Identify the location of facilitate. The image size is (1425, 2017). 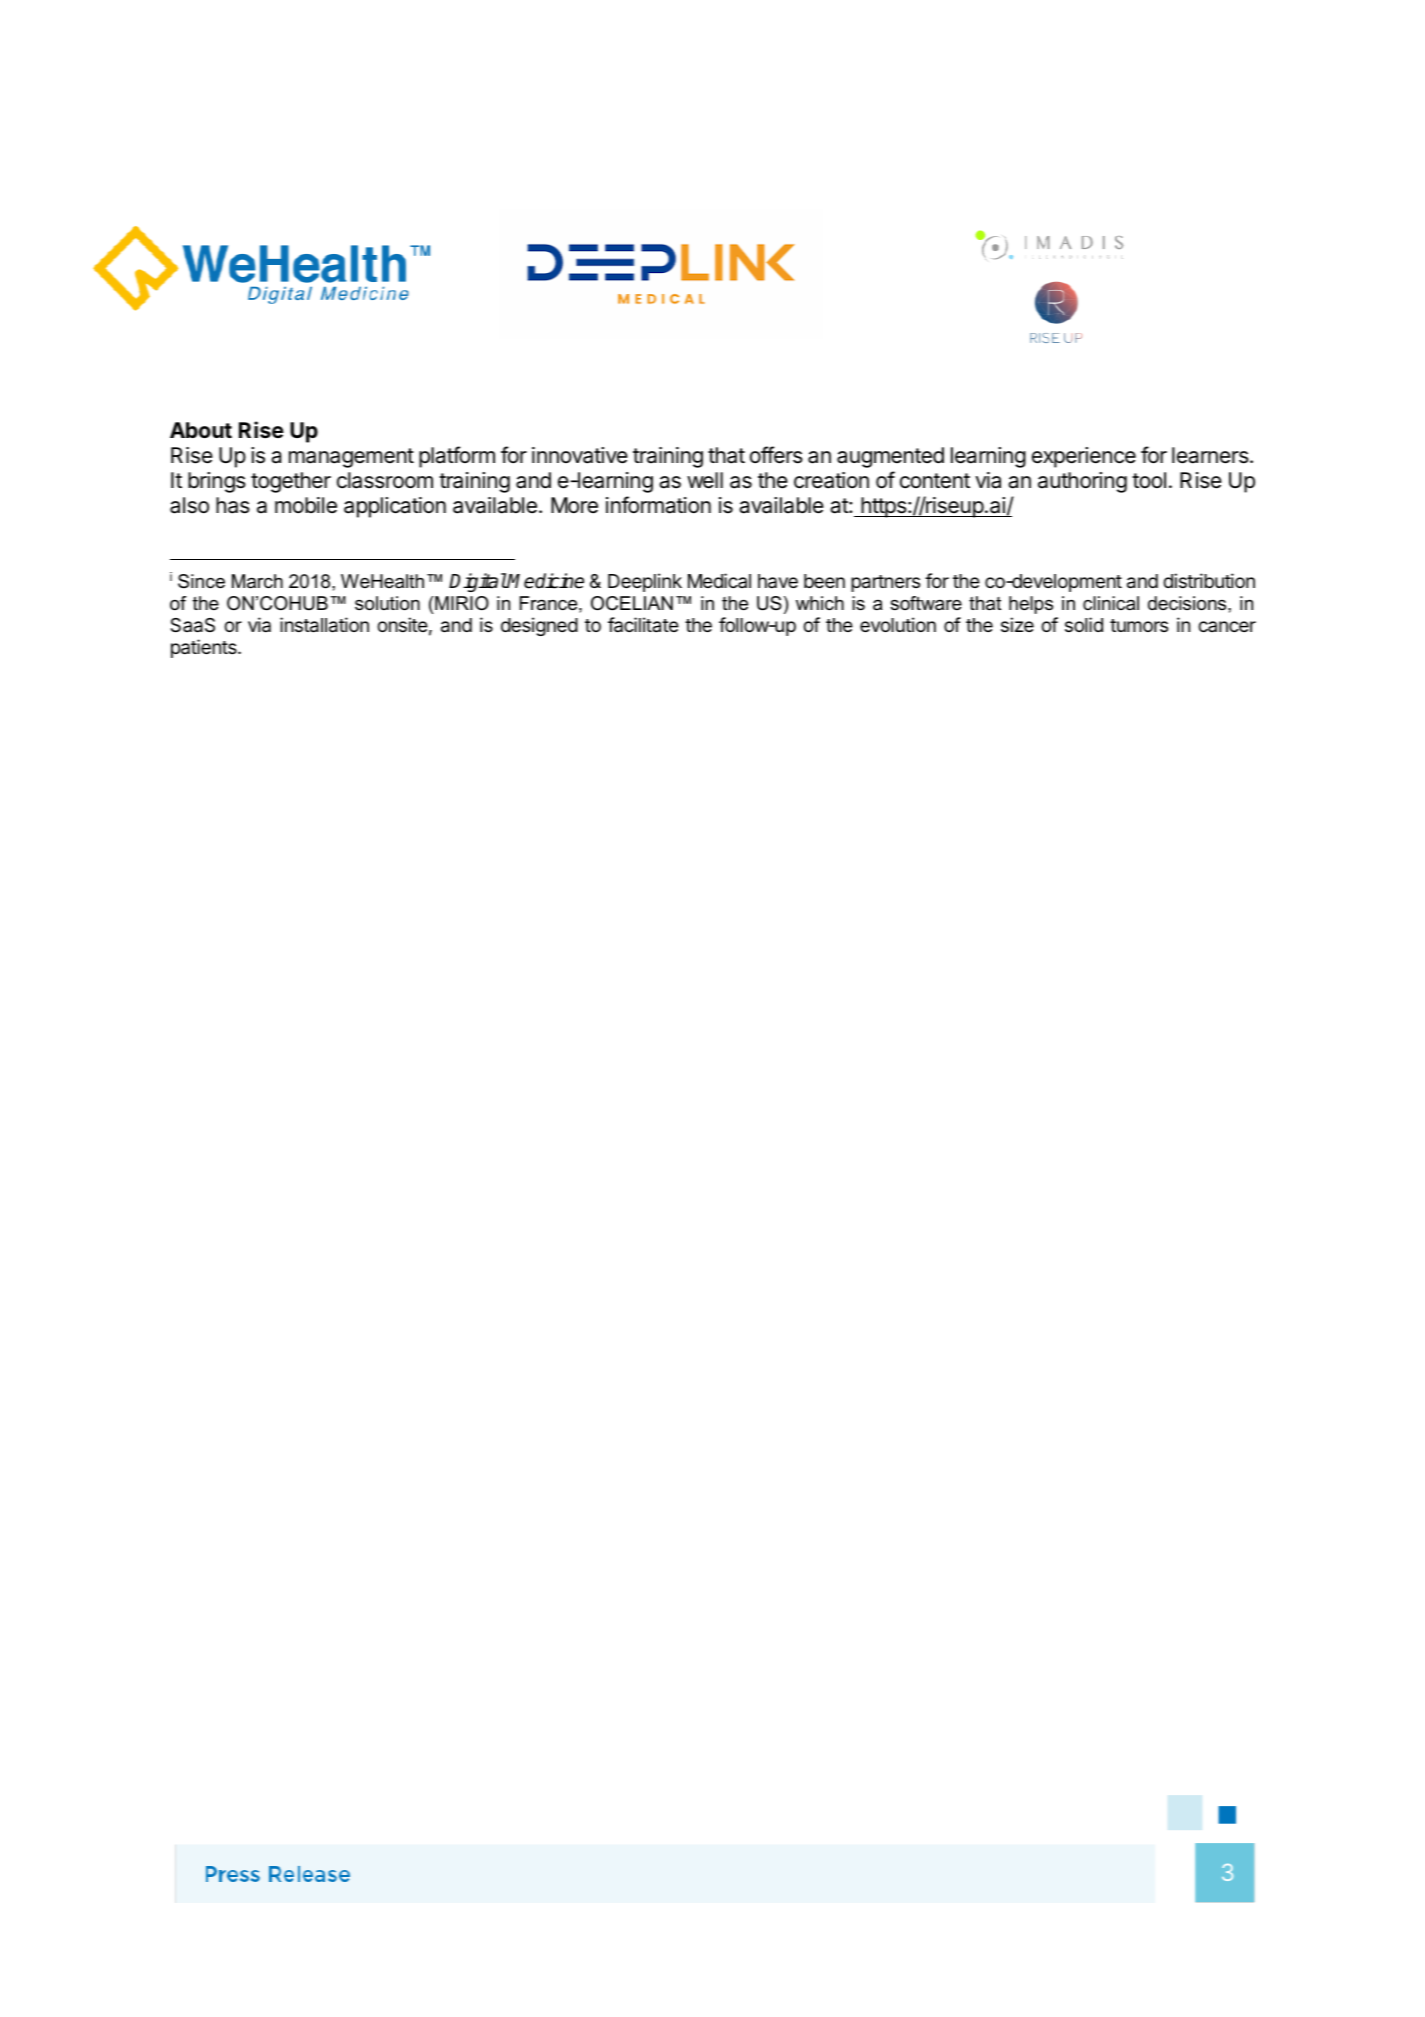
(643, 625).
